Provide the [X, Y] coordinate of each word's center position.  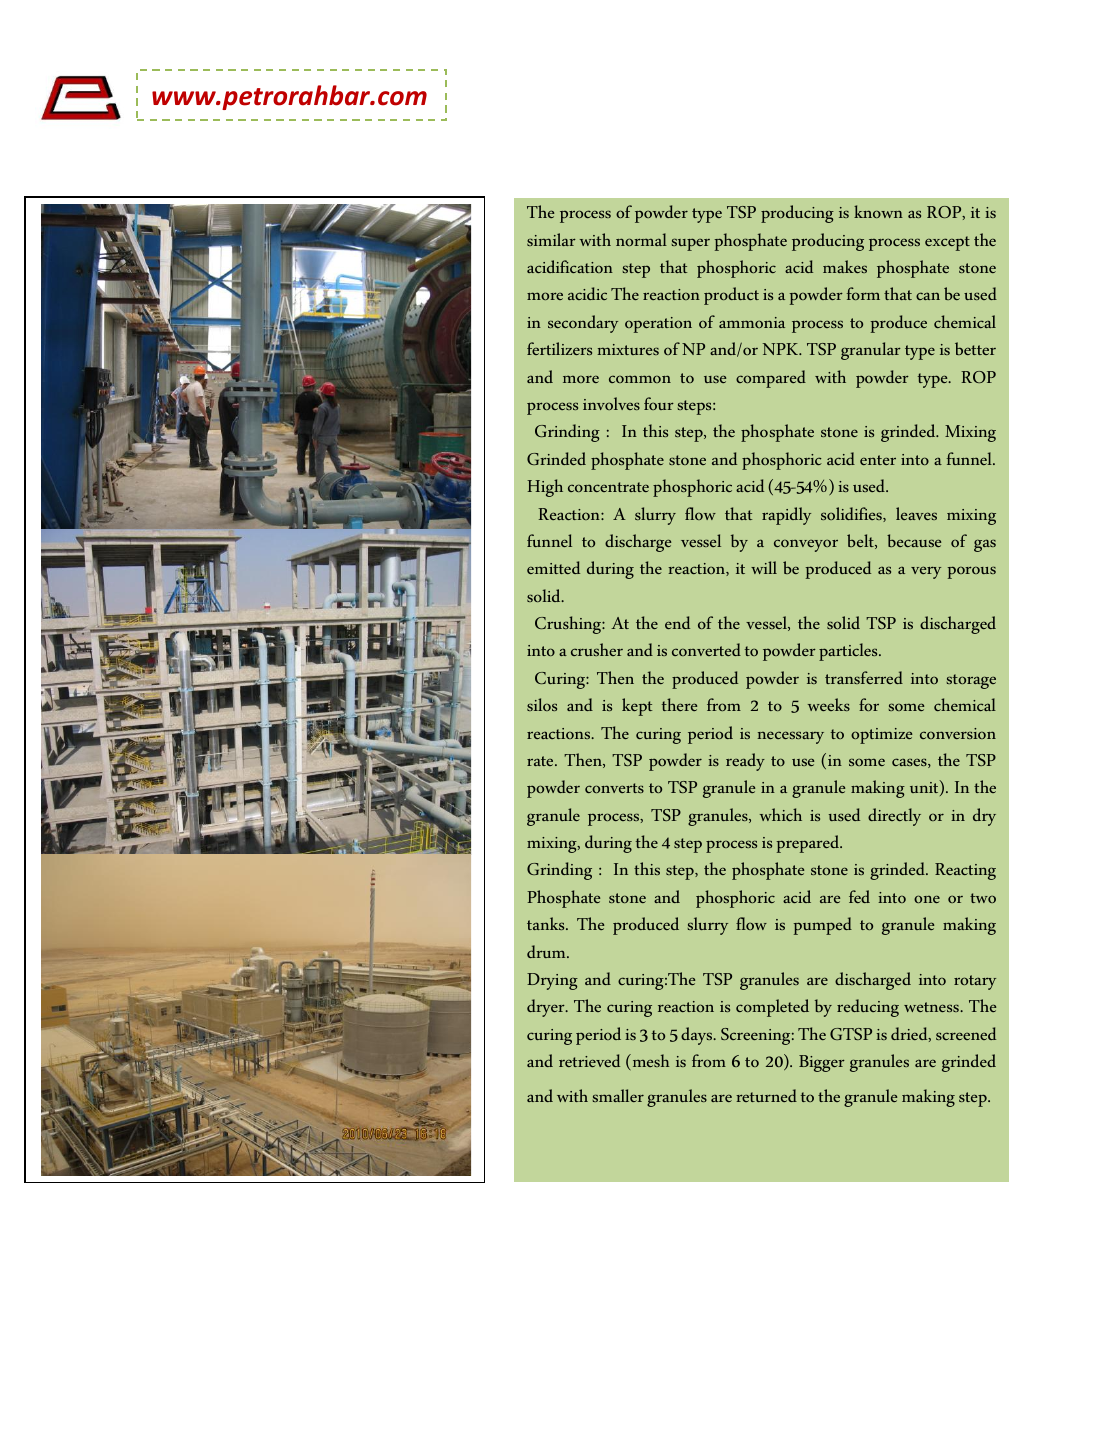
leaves [916, 513]
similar [551, 239]
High [545, 488]
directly [894, 817]
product [731, 296]
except [947, 243]
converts [614, 788]
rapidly [786, 516]
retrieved [589, 1060]
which [781, 814]
